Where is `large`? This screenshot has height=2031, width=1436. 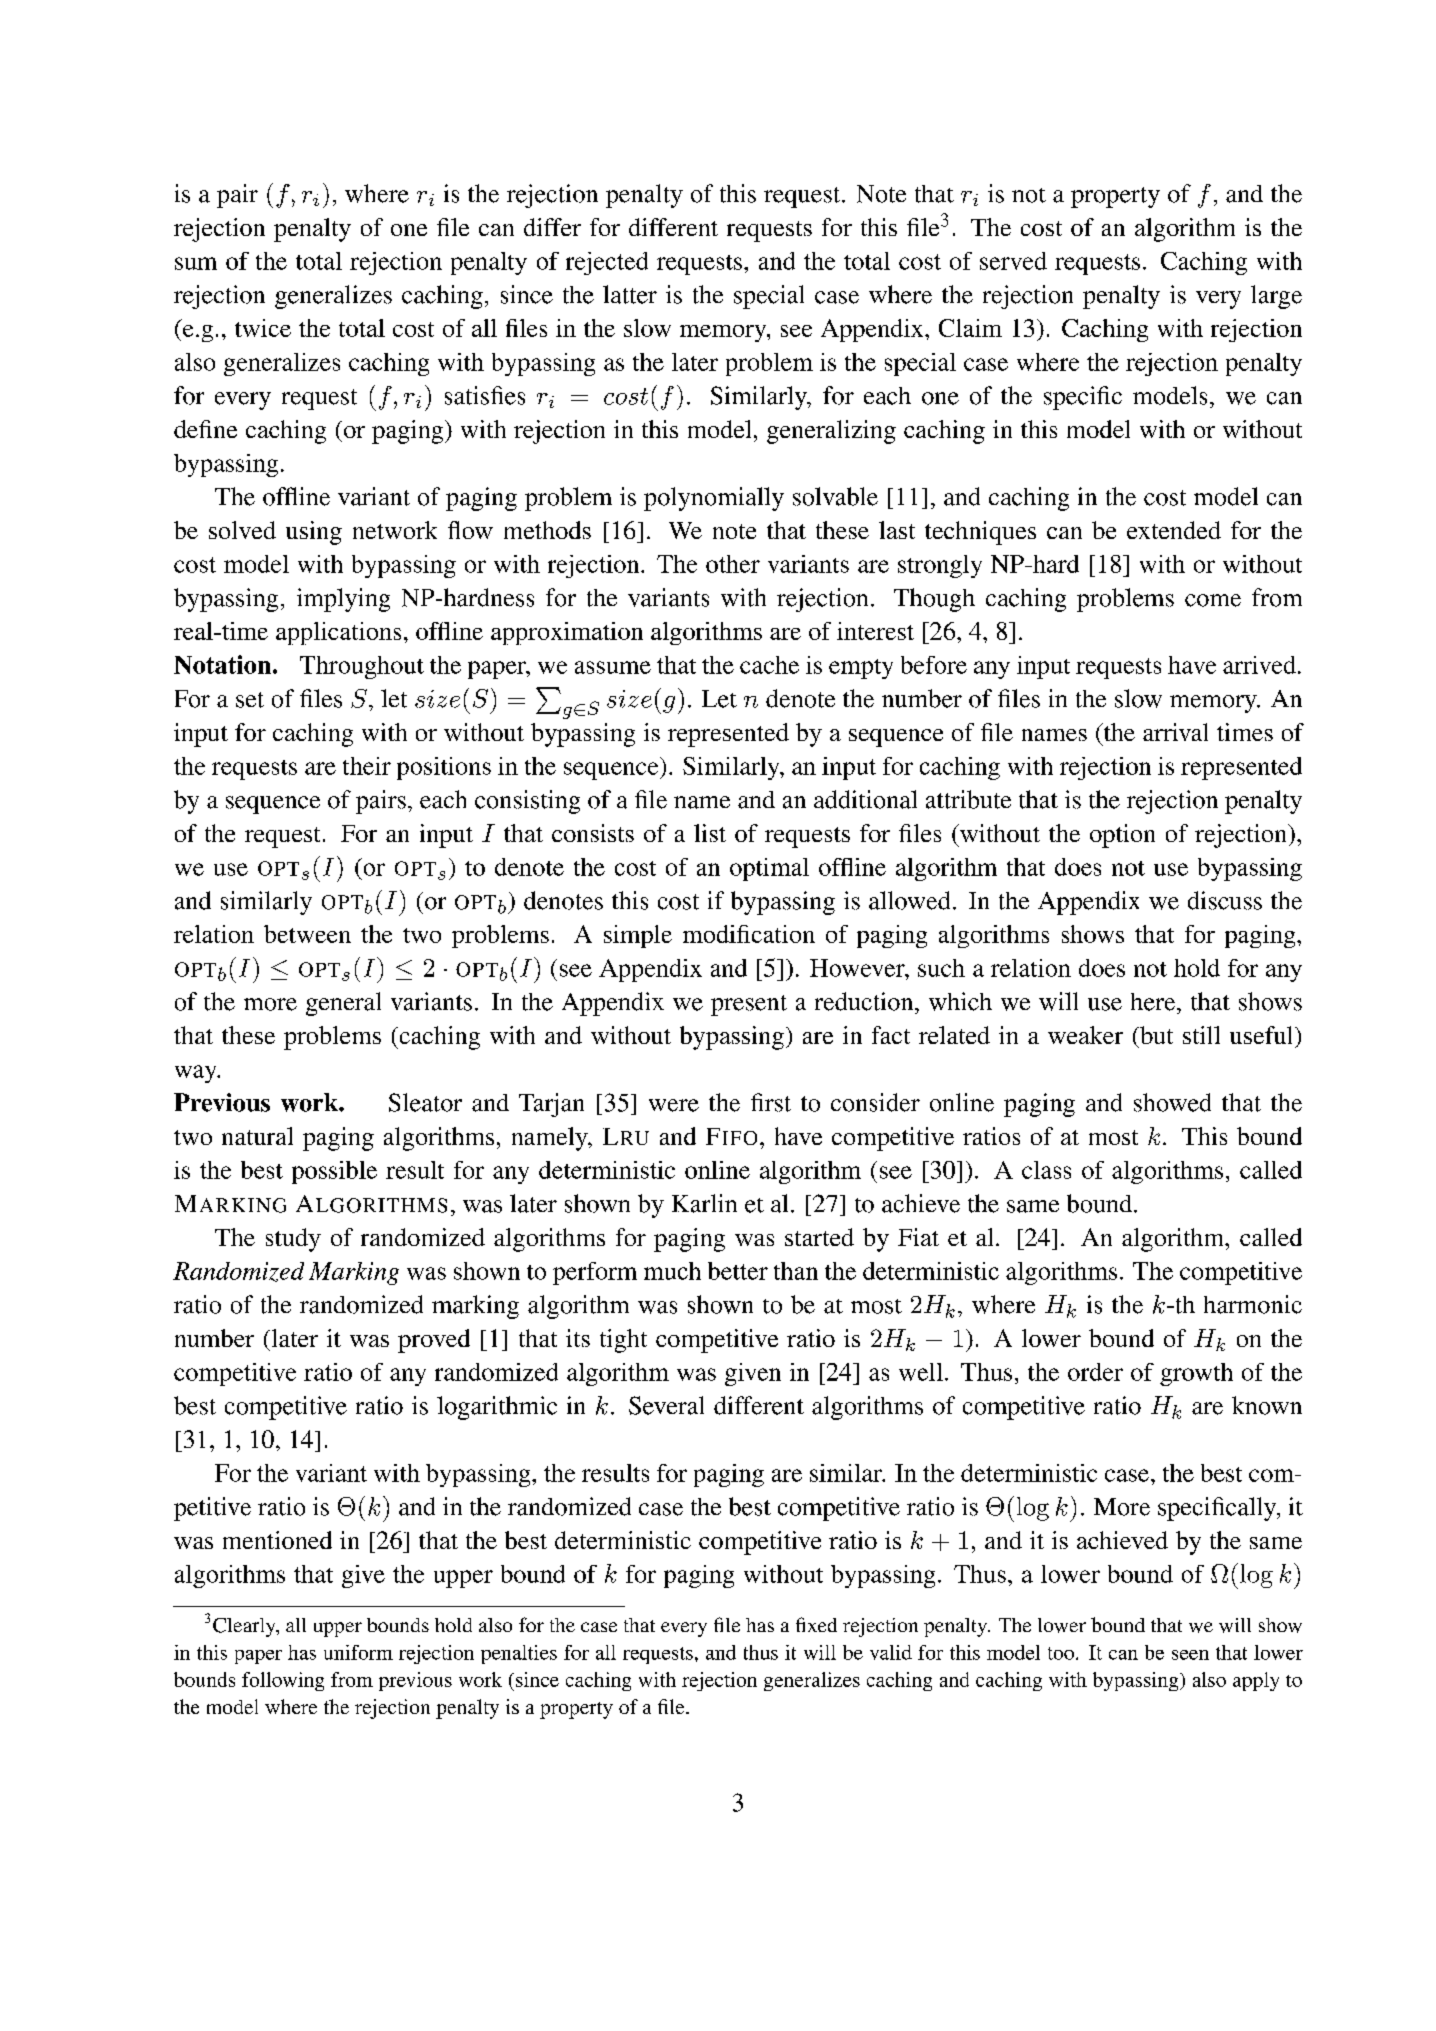 large is located at coordinates (1276, 297).
